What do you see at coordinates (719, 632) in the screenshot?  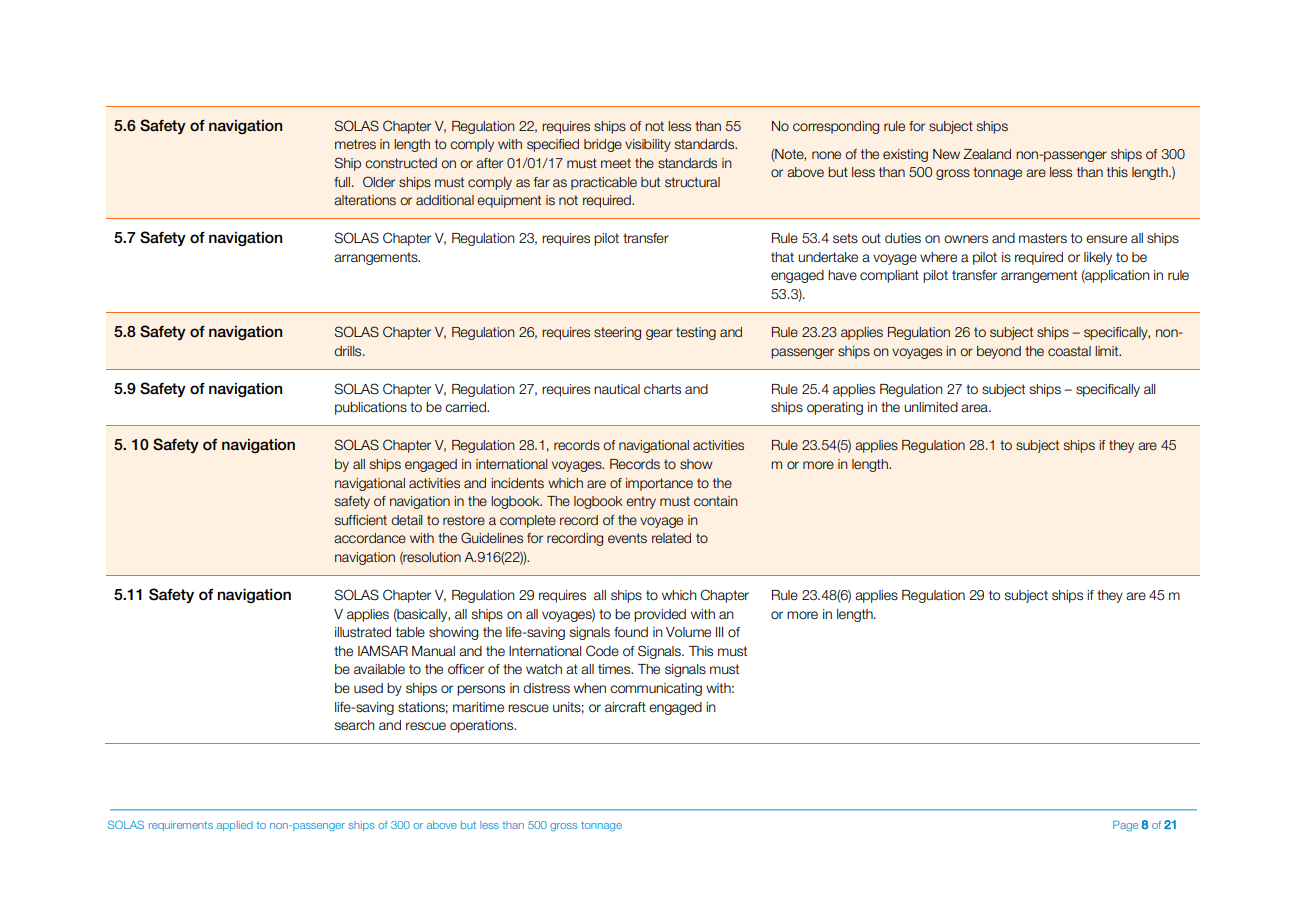 I see `III` at bounding box center [719, 632].
